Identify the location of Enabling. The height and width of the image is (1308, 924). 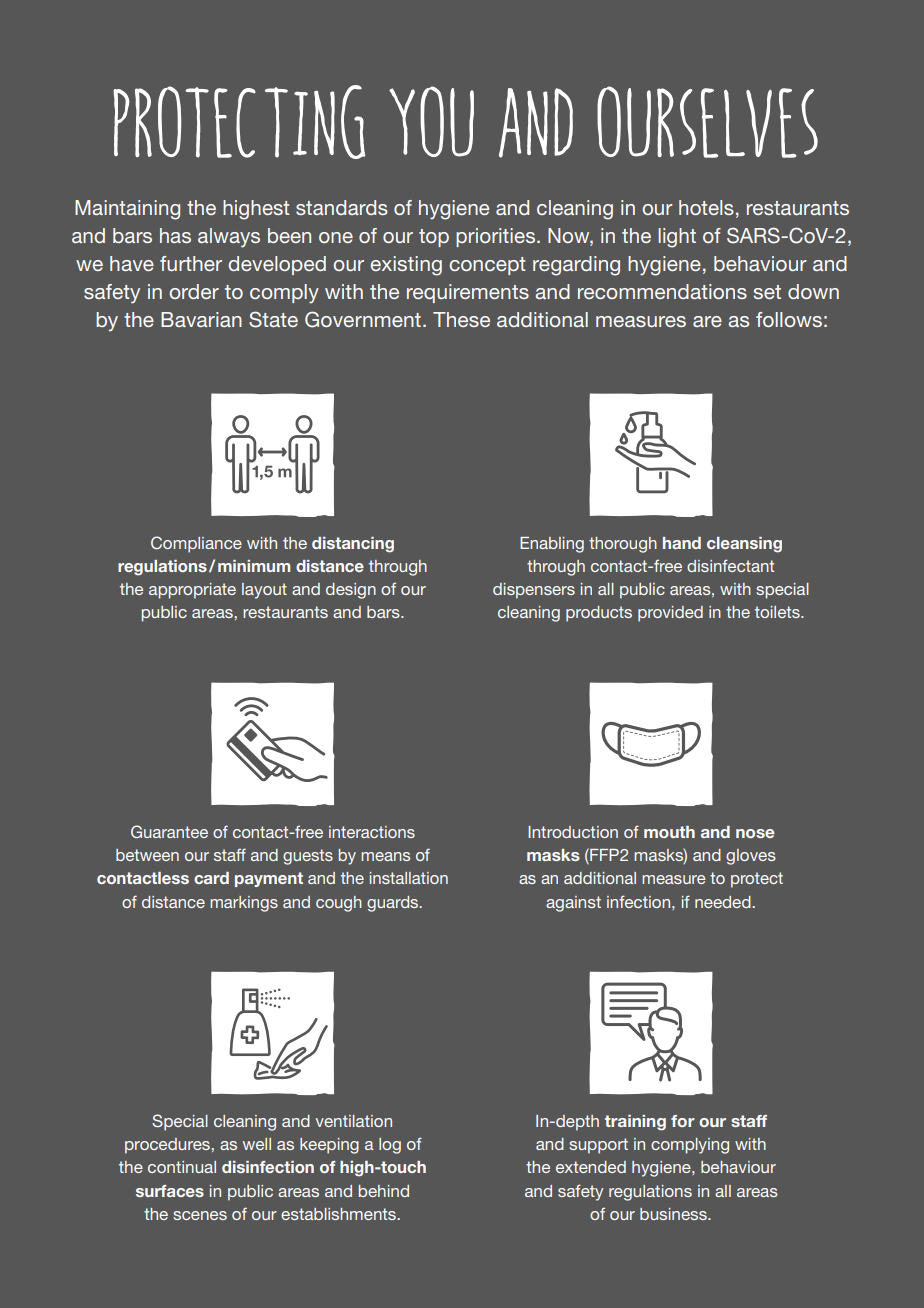
(552, 545).
